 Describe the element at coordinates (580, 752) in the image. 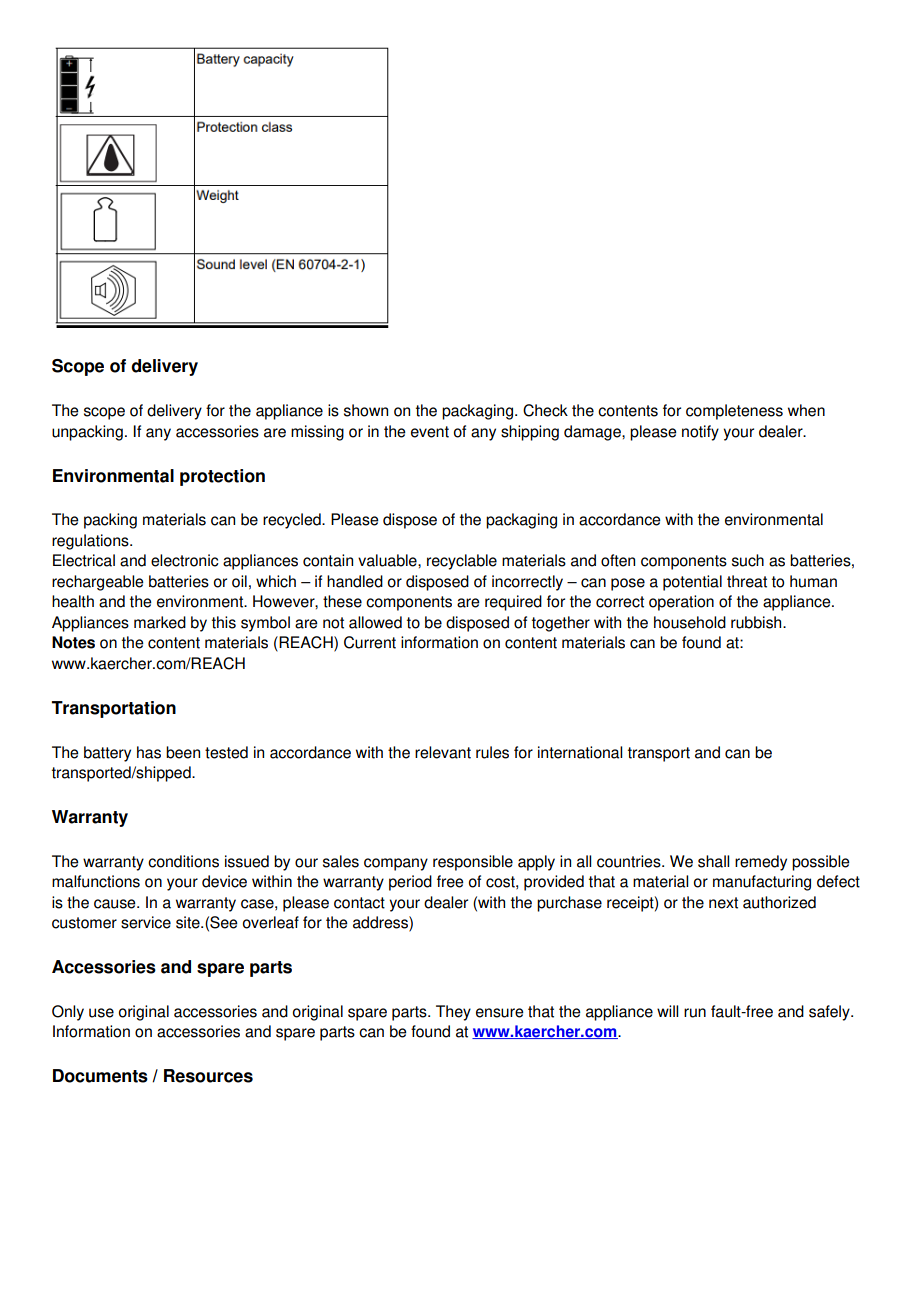

I see `international` at that location.
